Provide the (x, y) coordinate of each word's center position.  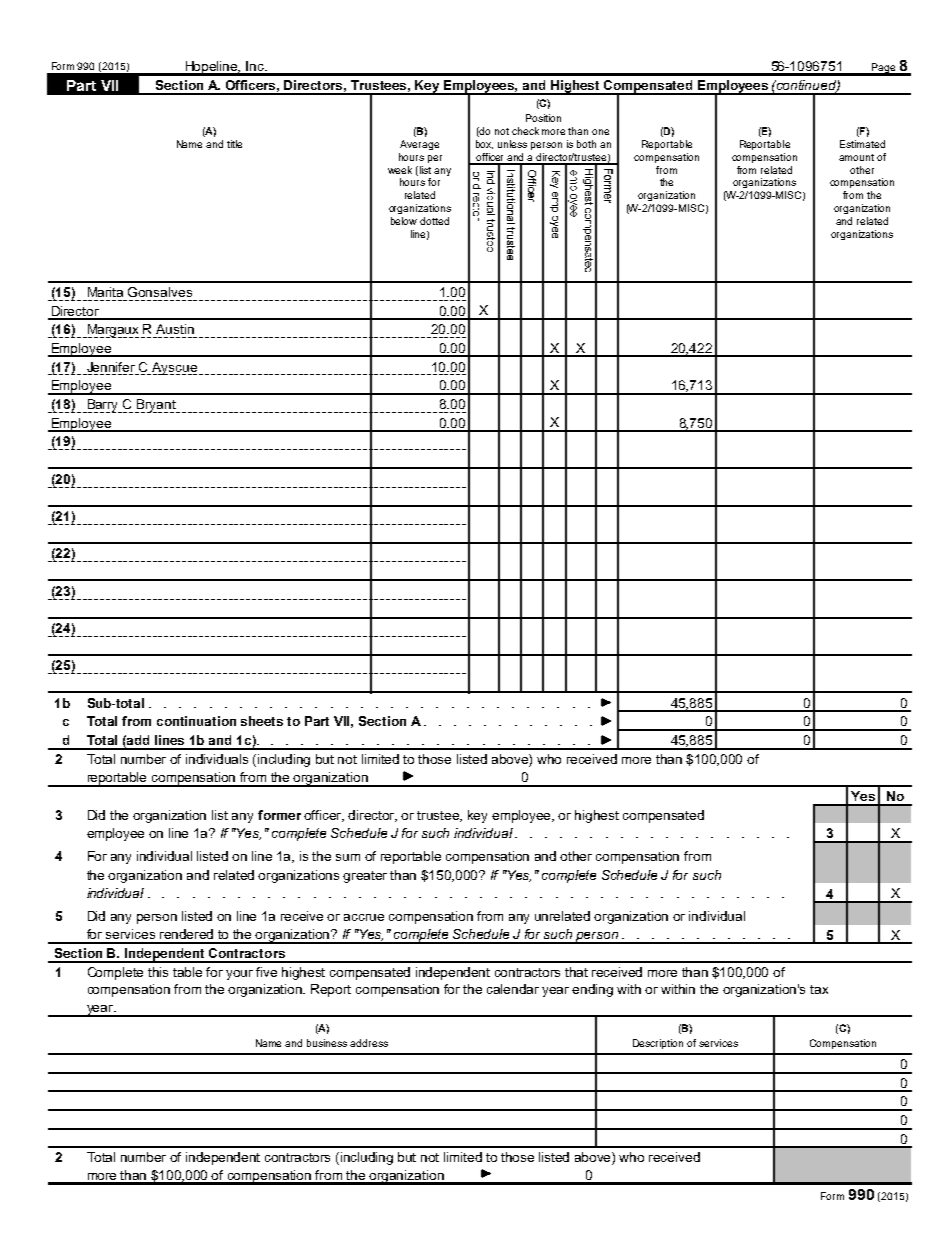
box (484, 144)
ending (592, 990)
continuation (196, 721)
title (234, 144)
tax (819, 989)
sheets (262, 721)
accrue (364, 917)
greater (365, 877)
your (239, 975)
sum (348, 857)
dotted (434, 221)
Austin (175, 329)
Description (658, 1044)
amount (856, 157)
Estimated (862, 144)
